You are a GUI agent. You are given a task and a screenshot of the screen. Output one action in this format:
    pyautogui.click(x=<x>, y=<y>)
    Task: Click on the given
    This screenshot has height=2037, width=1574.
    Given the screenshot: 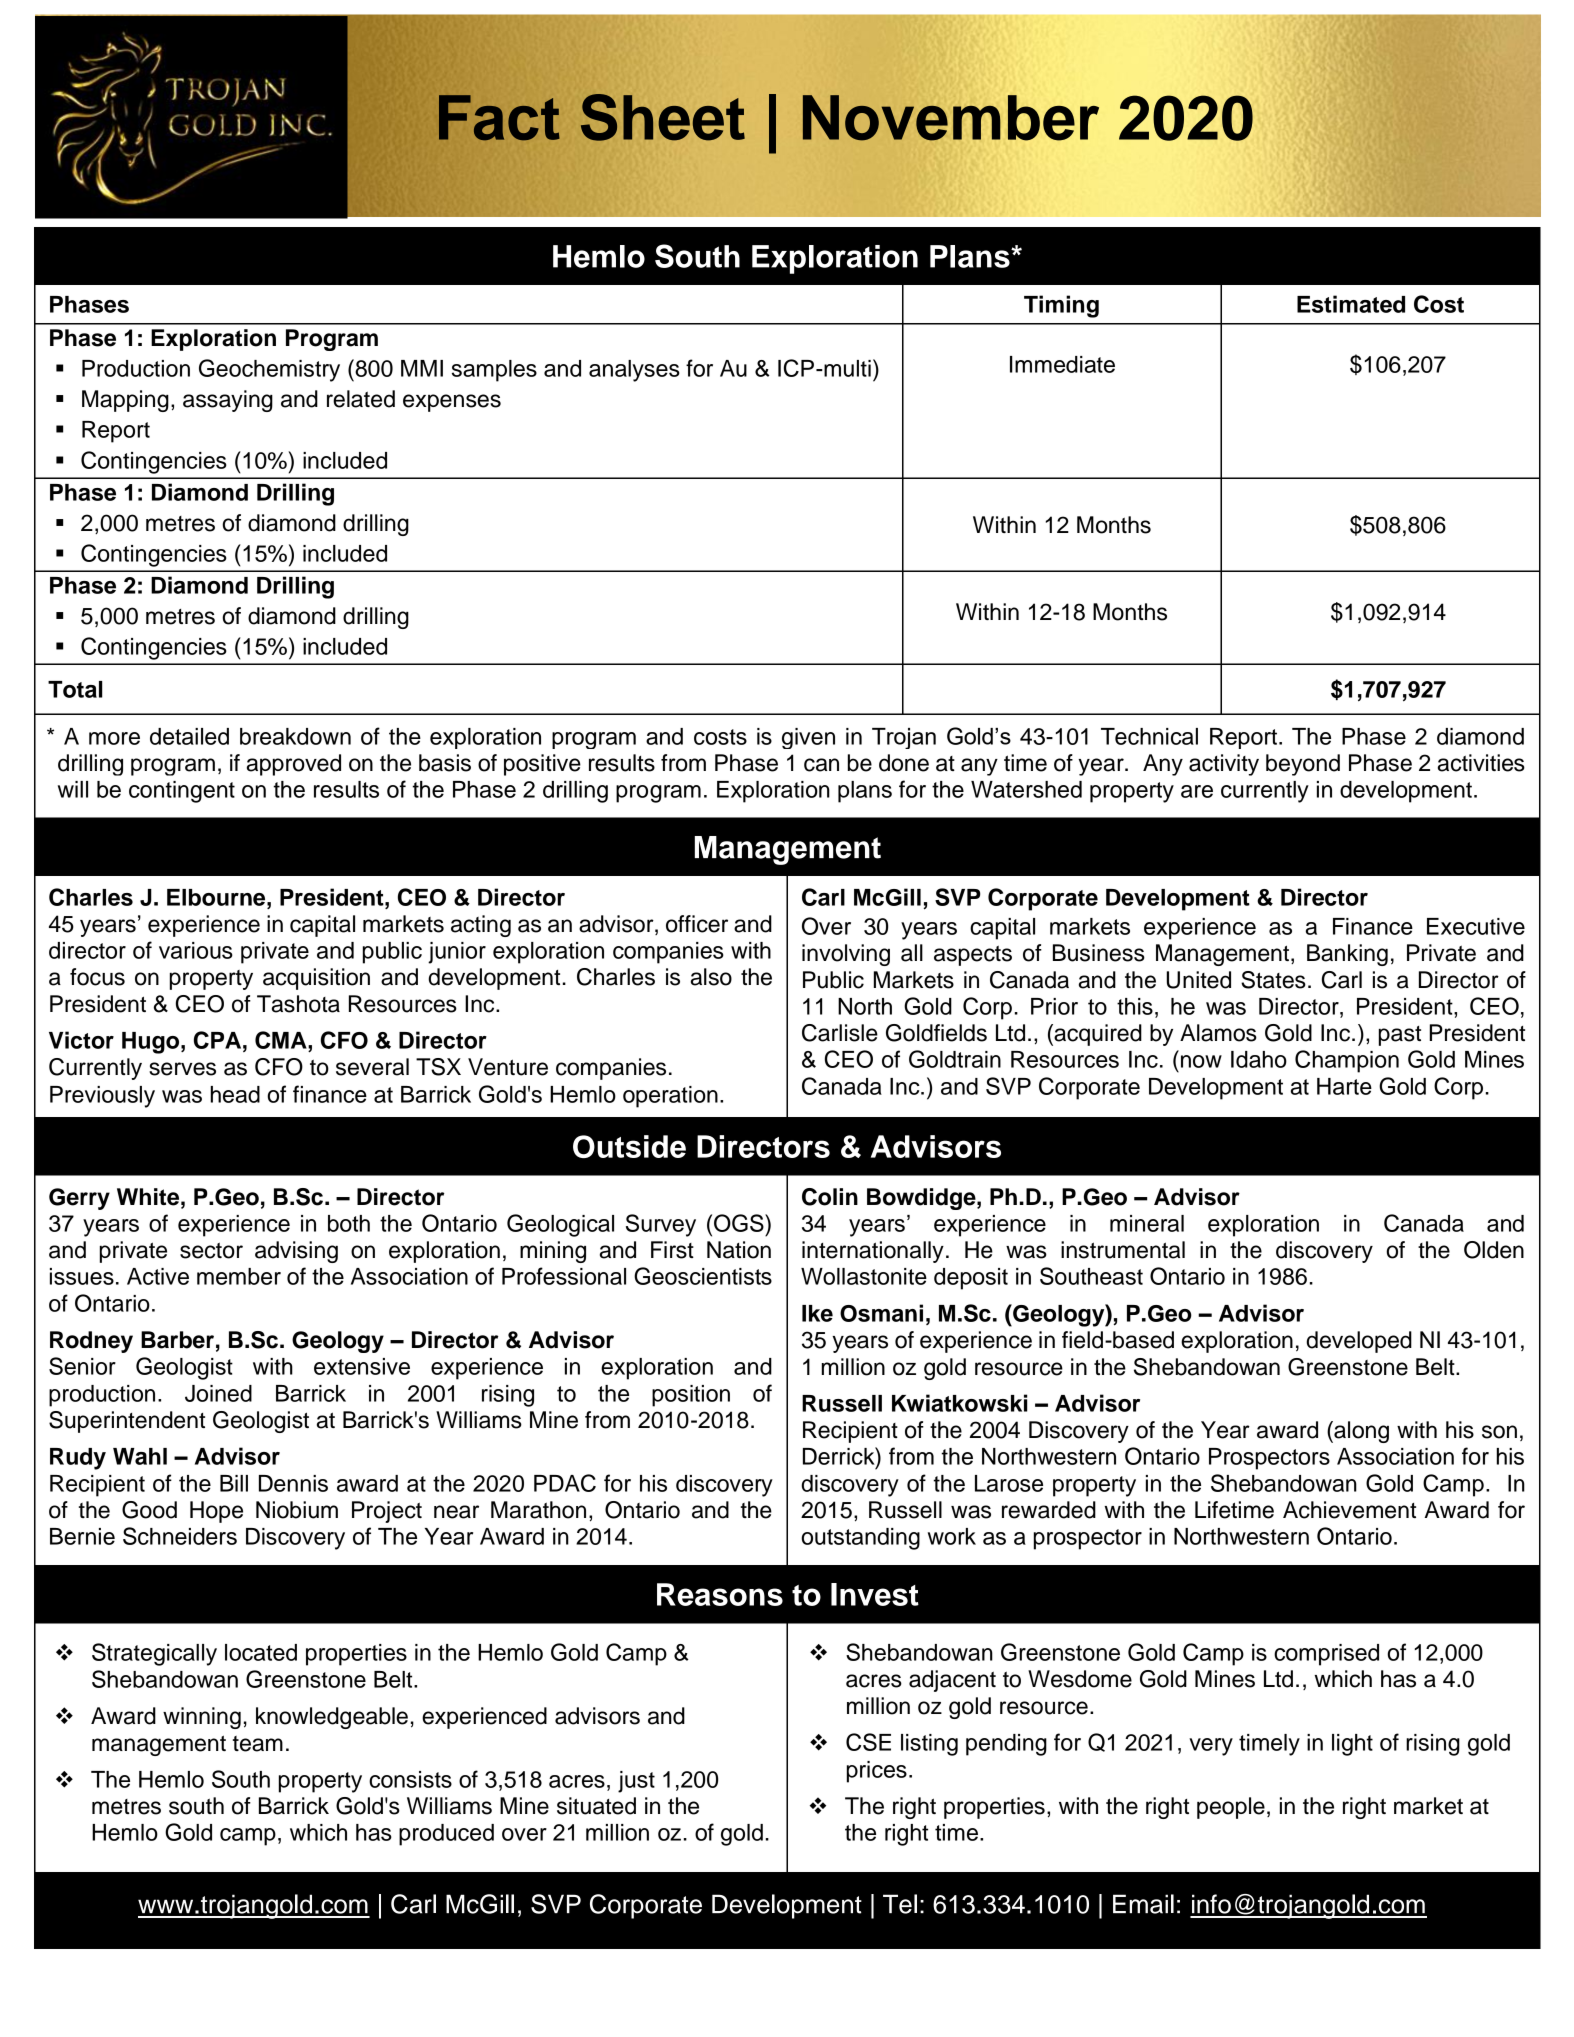 What is the action you would take?
    pyautogui.click(x=808, y=738)
